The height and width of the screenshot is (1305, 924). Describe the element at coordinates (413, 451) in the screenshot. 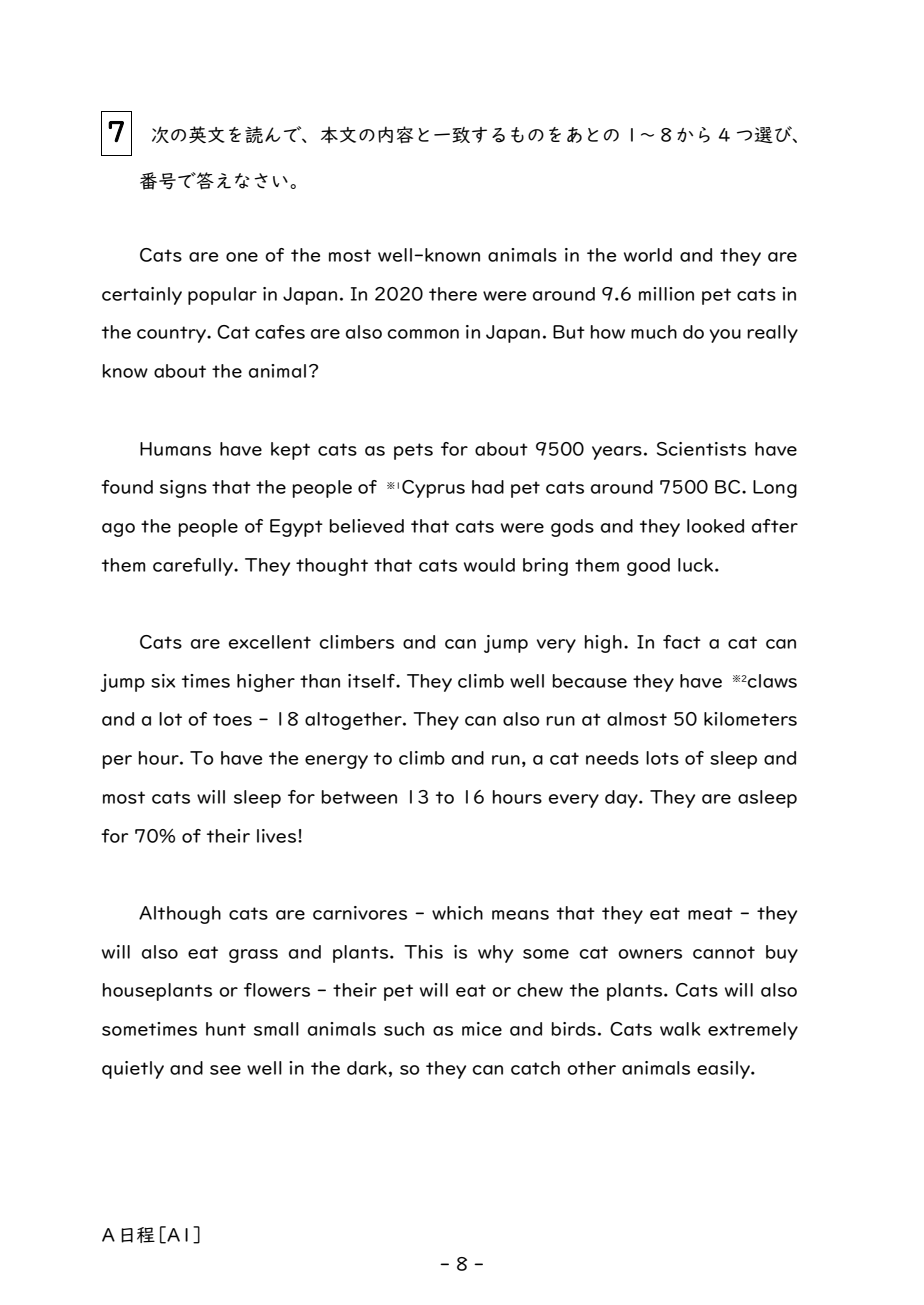

I see `pets` at that location.
